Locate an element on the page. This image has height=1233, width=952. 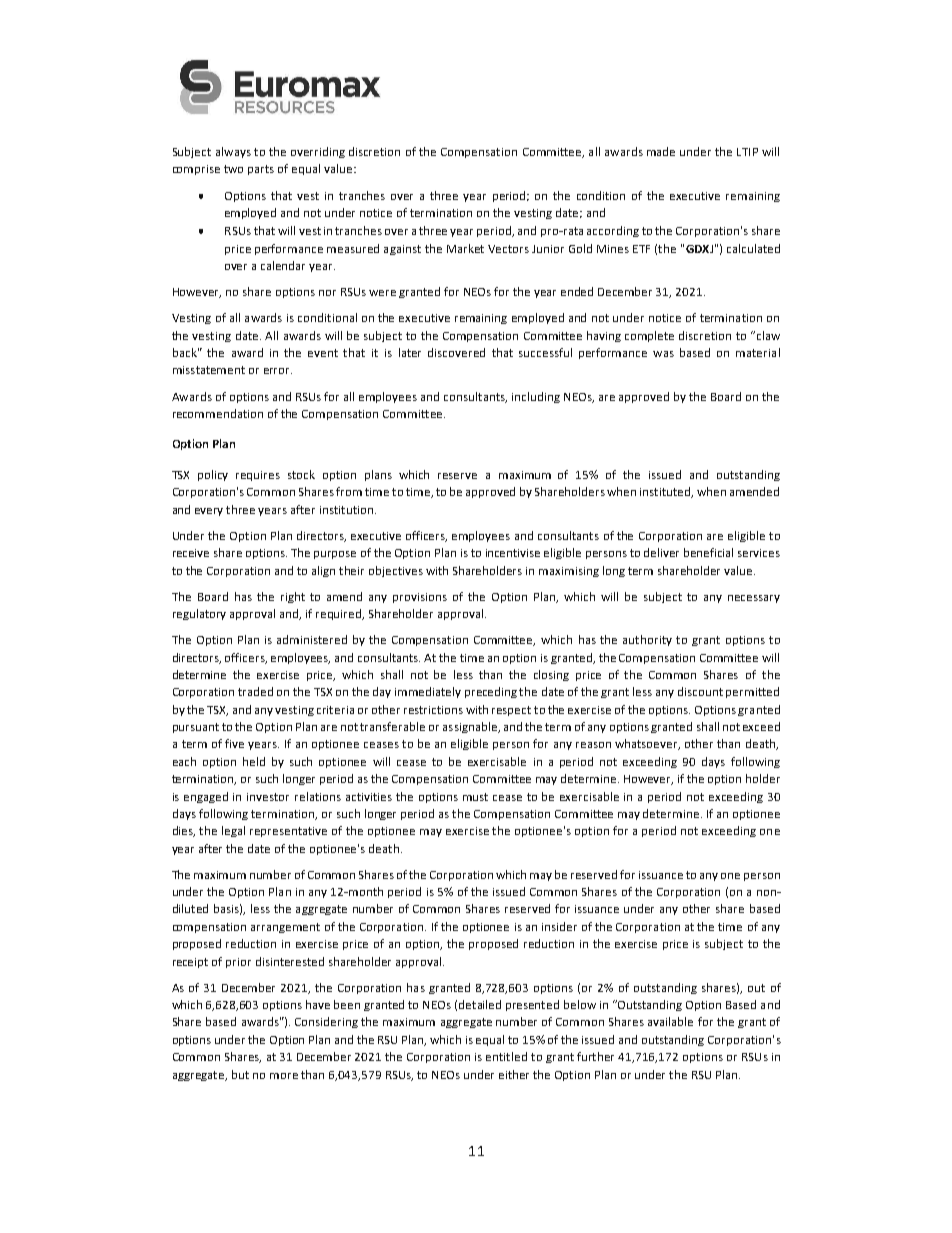
but is located at coordinates (240, 1074).
